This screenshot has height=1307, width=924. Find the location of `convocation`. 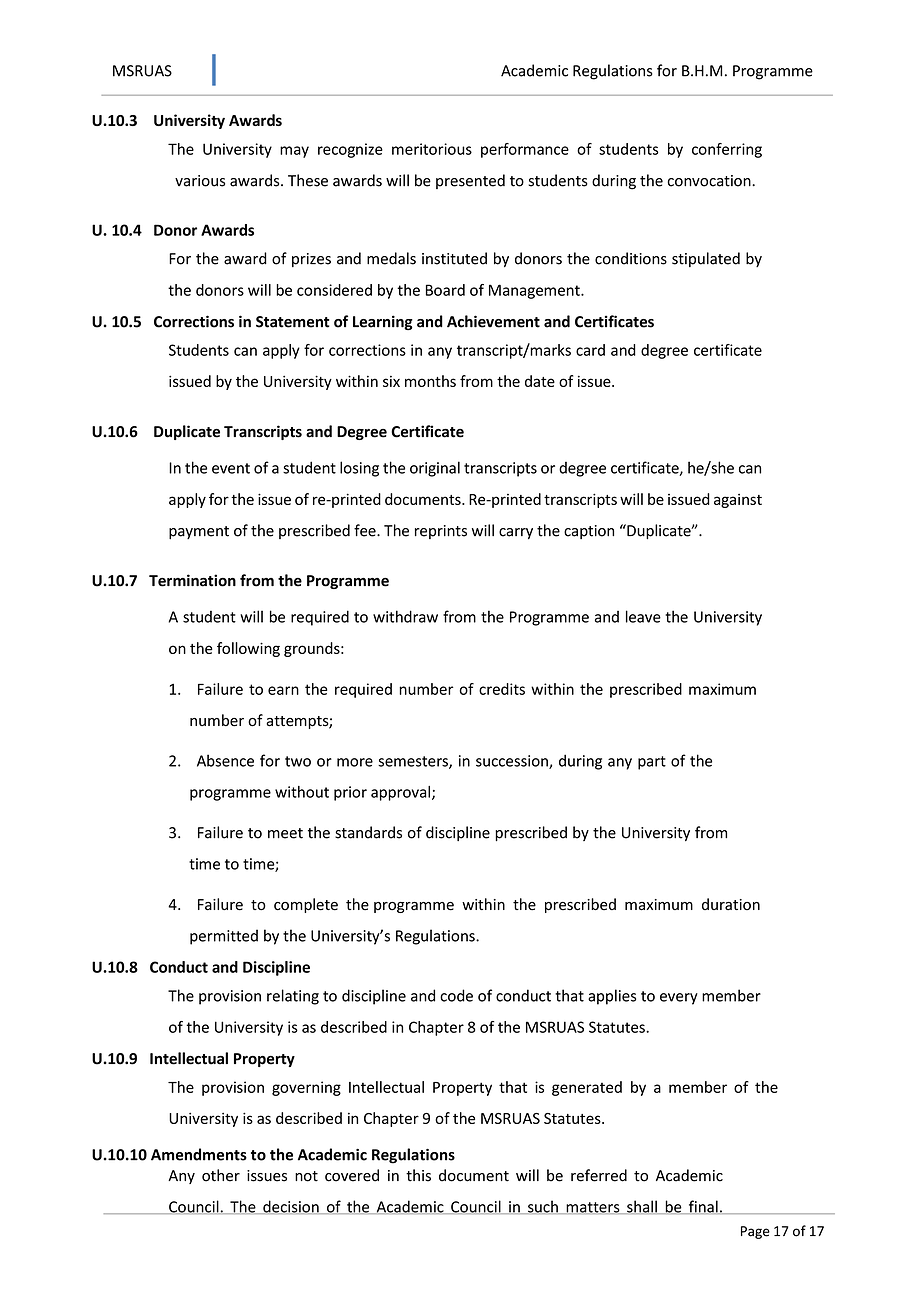

convocation is located at coordinates (710, 181).
